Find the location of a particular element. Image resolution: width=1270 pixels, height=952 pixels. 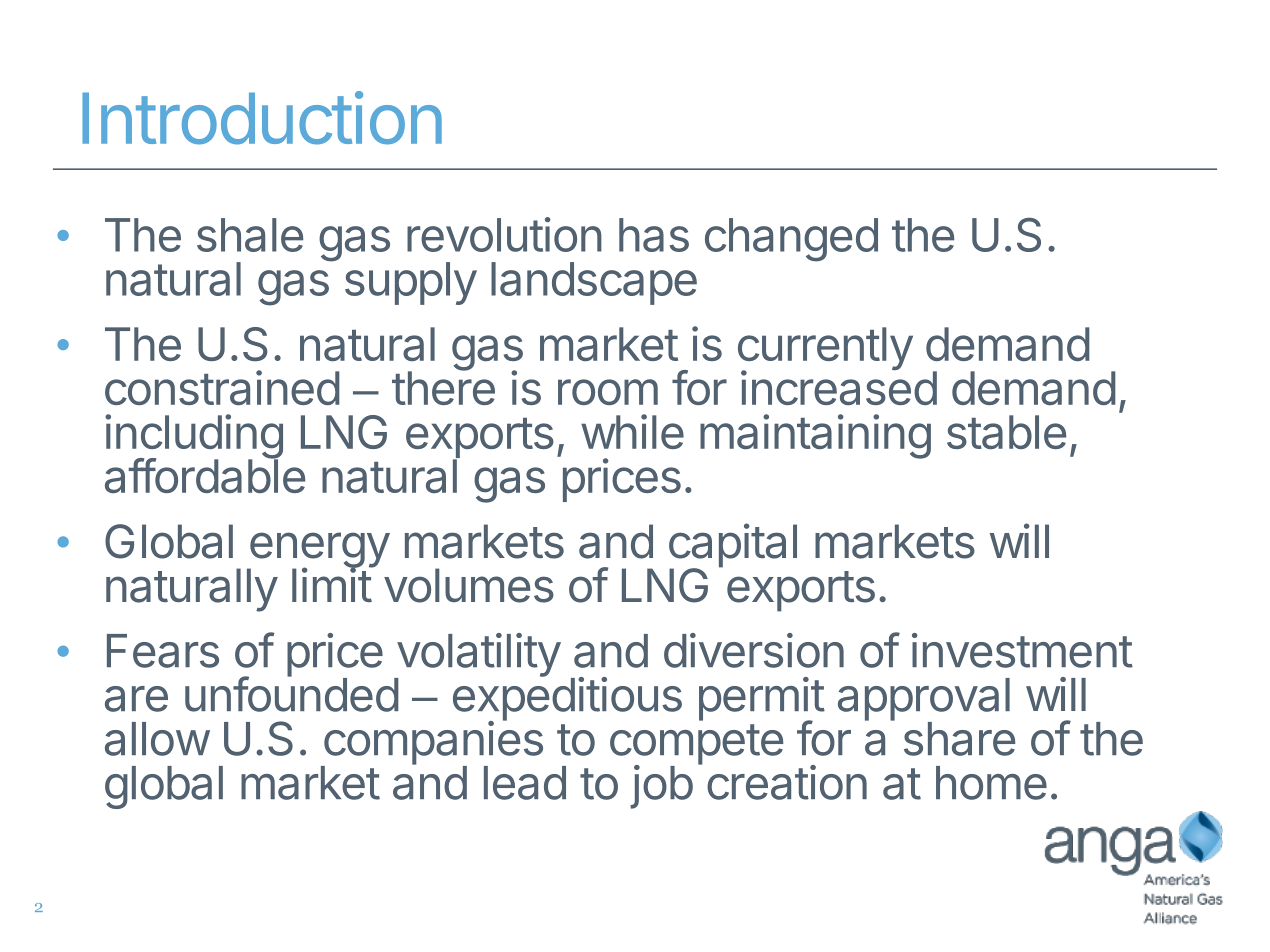

changed is located at coordinates (791, 240).
